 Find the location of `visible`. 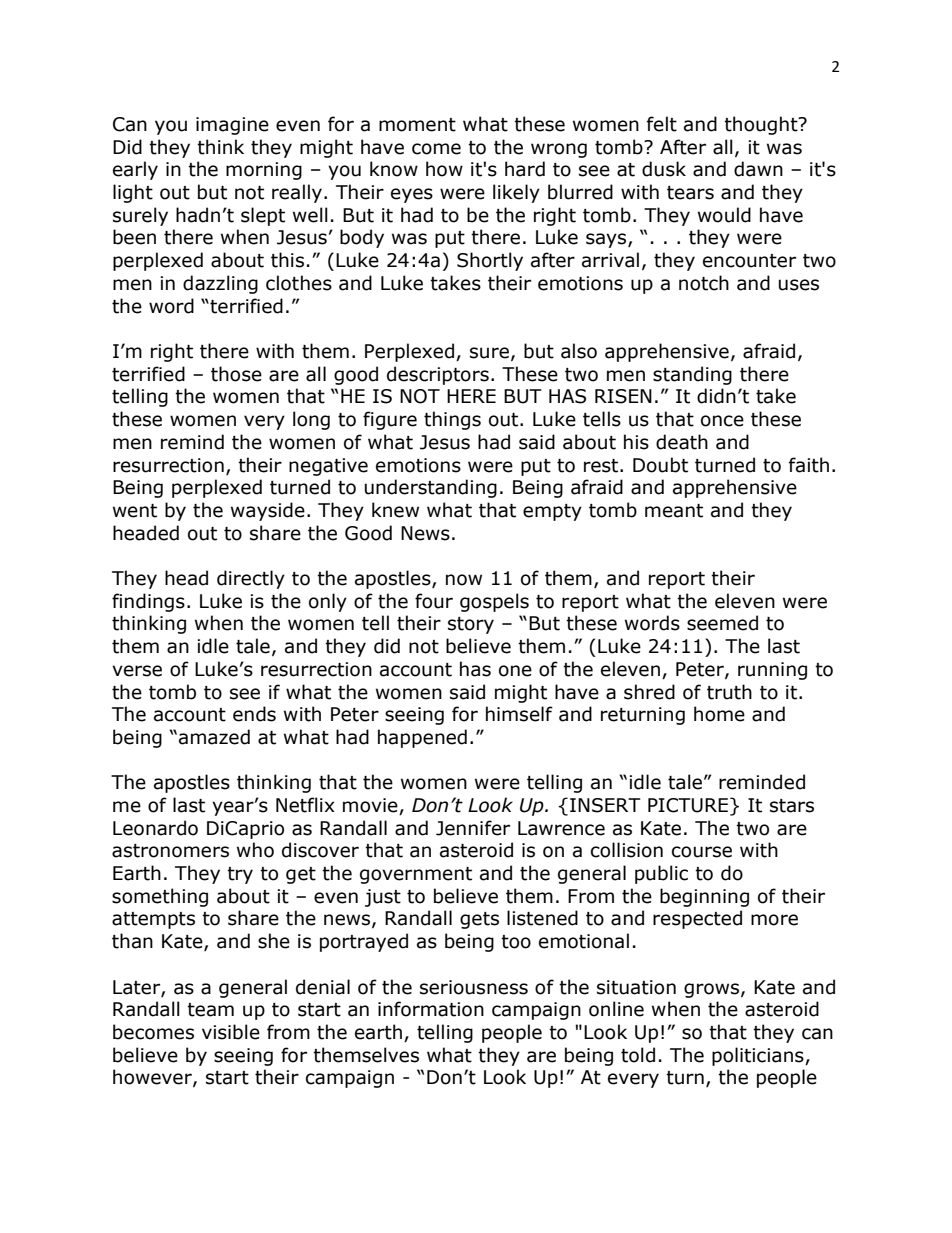

visible is located at coordinates (231, 1032).
